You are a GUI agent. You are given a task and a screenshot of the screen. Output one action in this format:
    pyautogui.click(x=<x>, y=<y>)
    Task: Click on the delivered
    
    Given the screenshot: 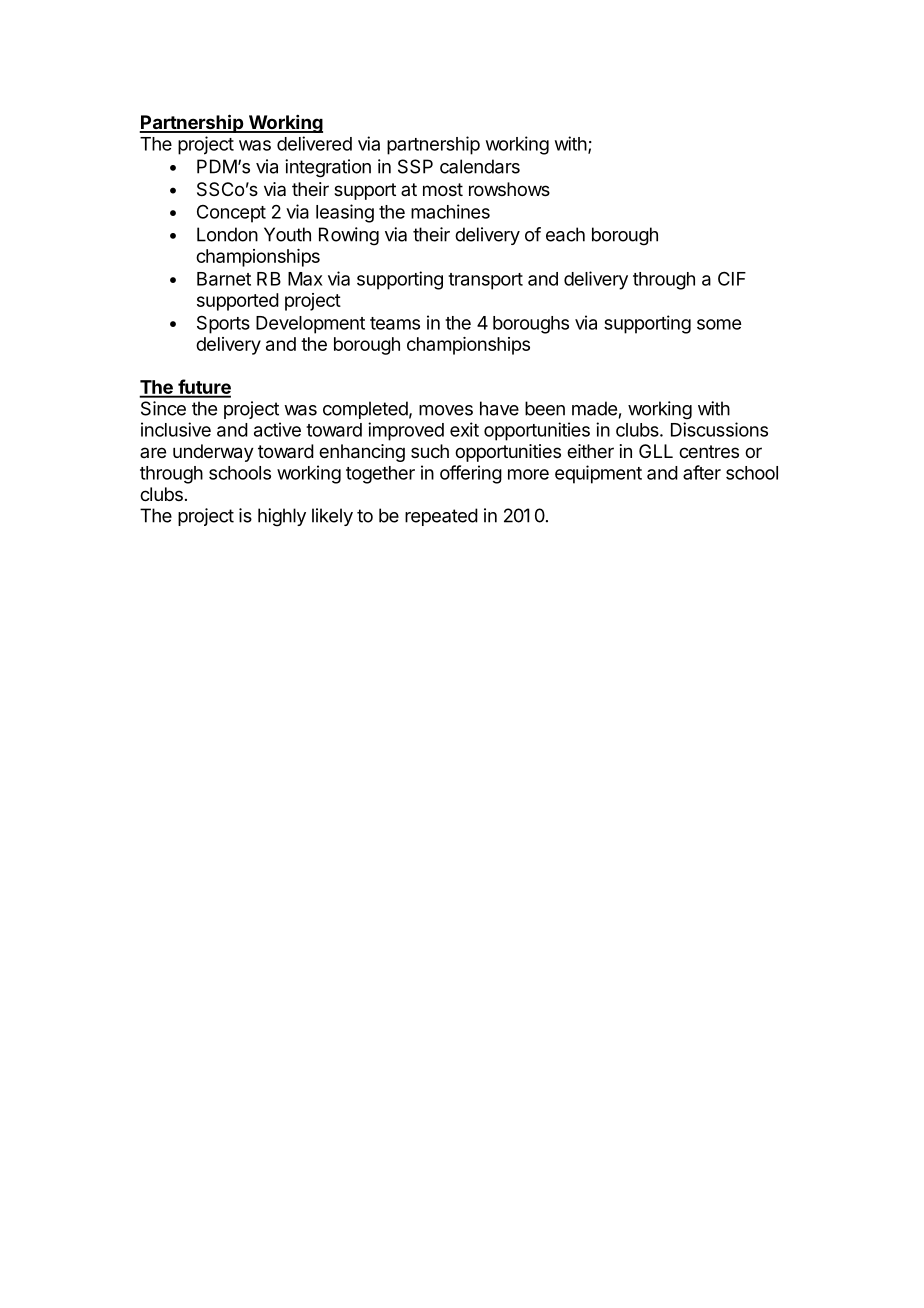 What is the action you would take?
    pyautogui.click(x=314, y=143)
